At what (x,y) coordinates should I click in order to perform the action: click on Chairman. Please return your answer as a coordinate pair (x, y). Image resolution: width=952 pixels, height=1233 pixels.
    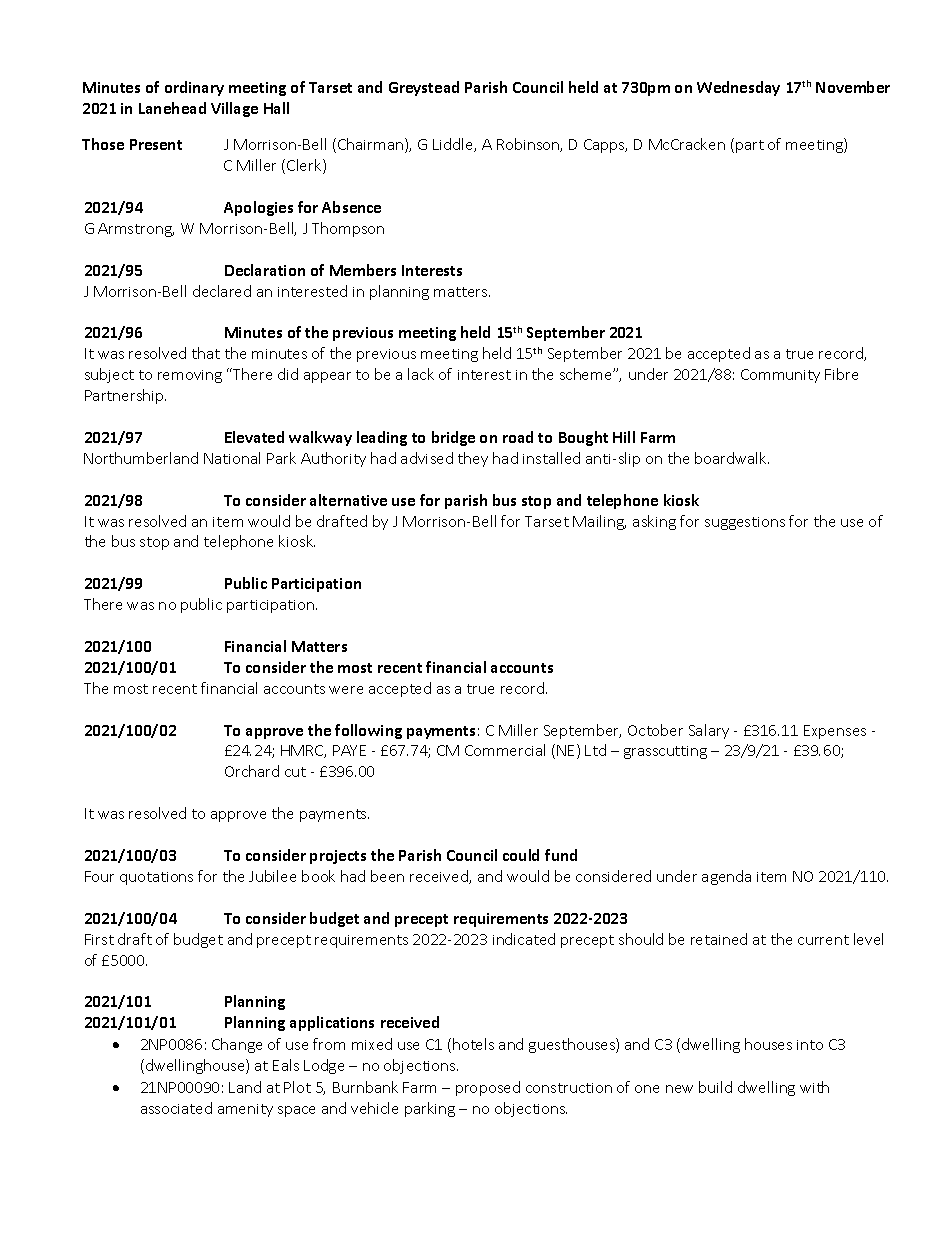
    Looking at the image, I should click on (370, 144).
